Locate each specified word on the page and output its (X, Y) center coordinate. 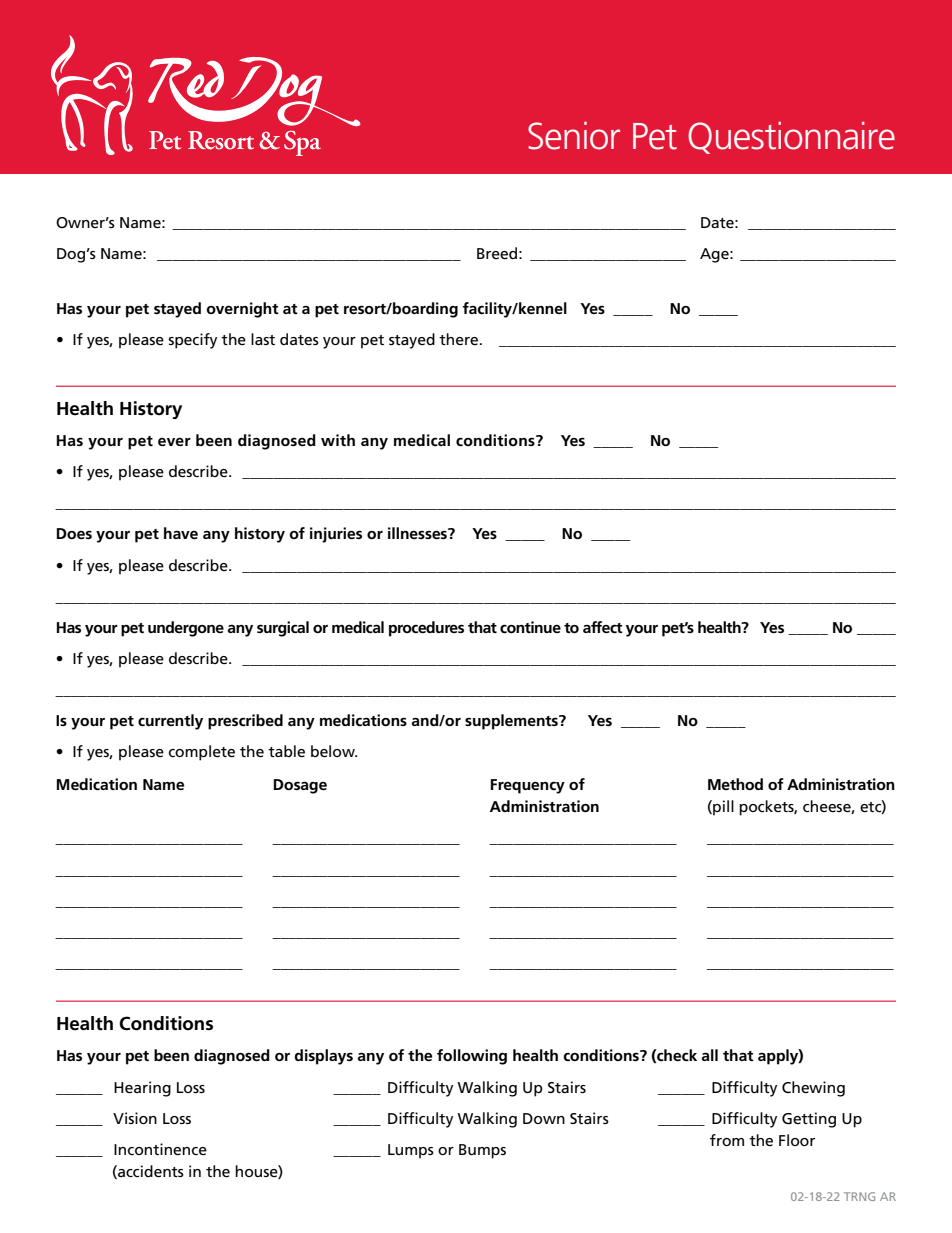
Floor (797, 1140)
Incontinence (160, 1149)
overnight (243, 310)
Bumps (482, 1151)
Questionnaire (791, 138)
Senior (574, 136)
